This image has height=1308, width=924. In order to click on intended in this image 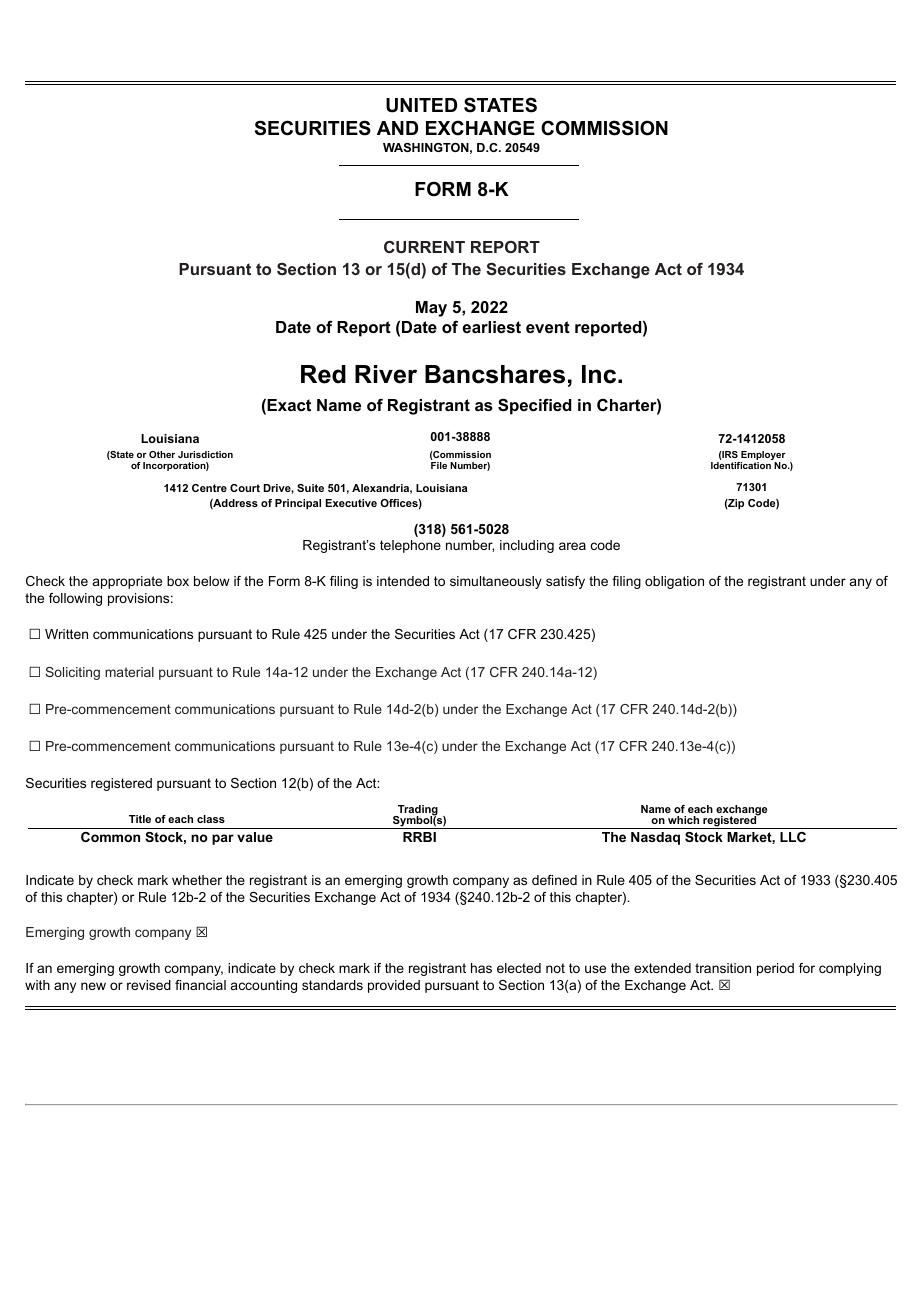, I will do `click(403, 581)`.
